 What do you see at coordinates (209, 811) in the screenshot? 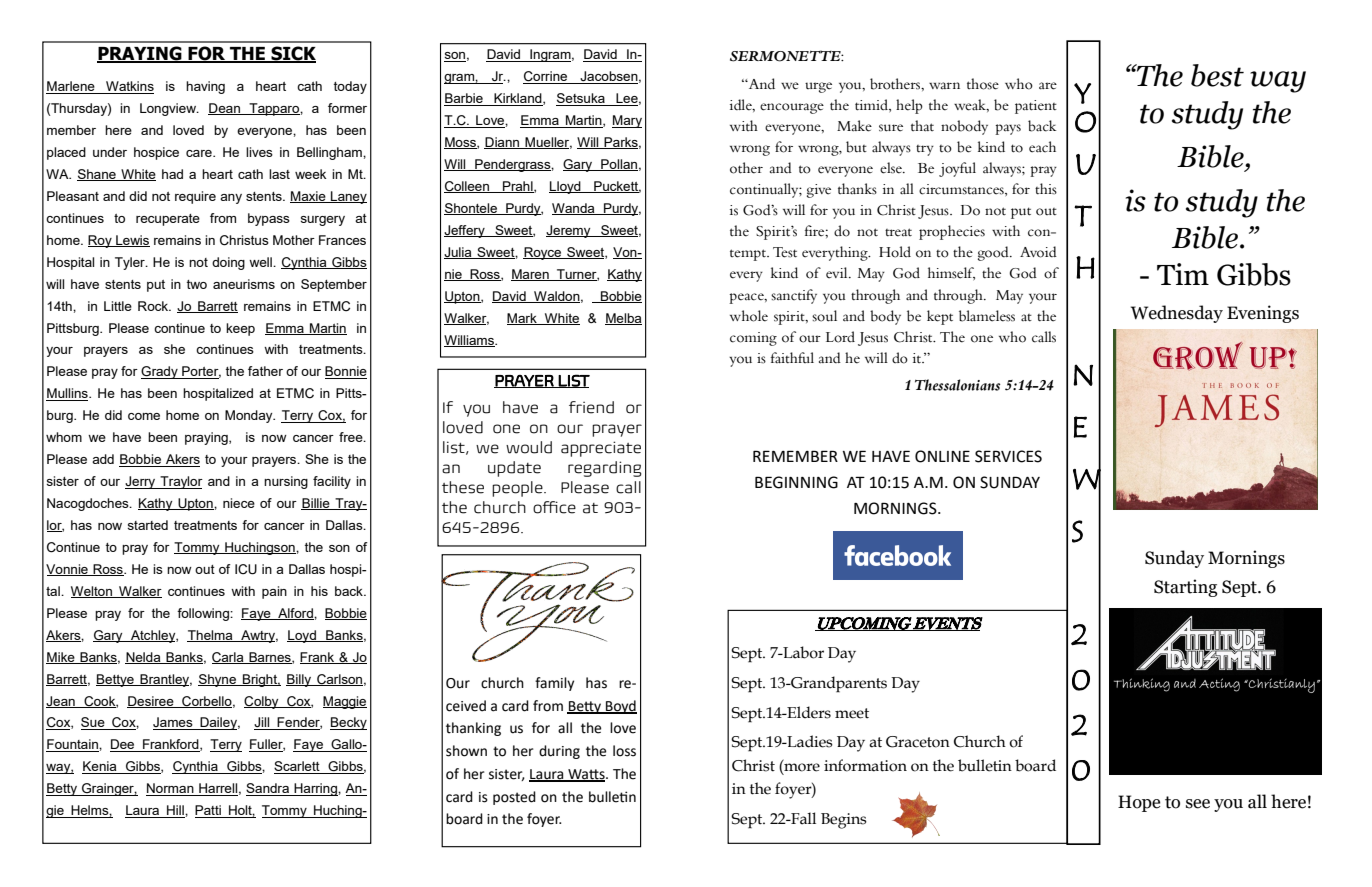
I see `Patti` at bounding box center [209, 811].
